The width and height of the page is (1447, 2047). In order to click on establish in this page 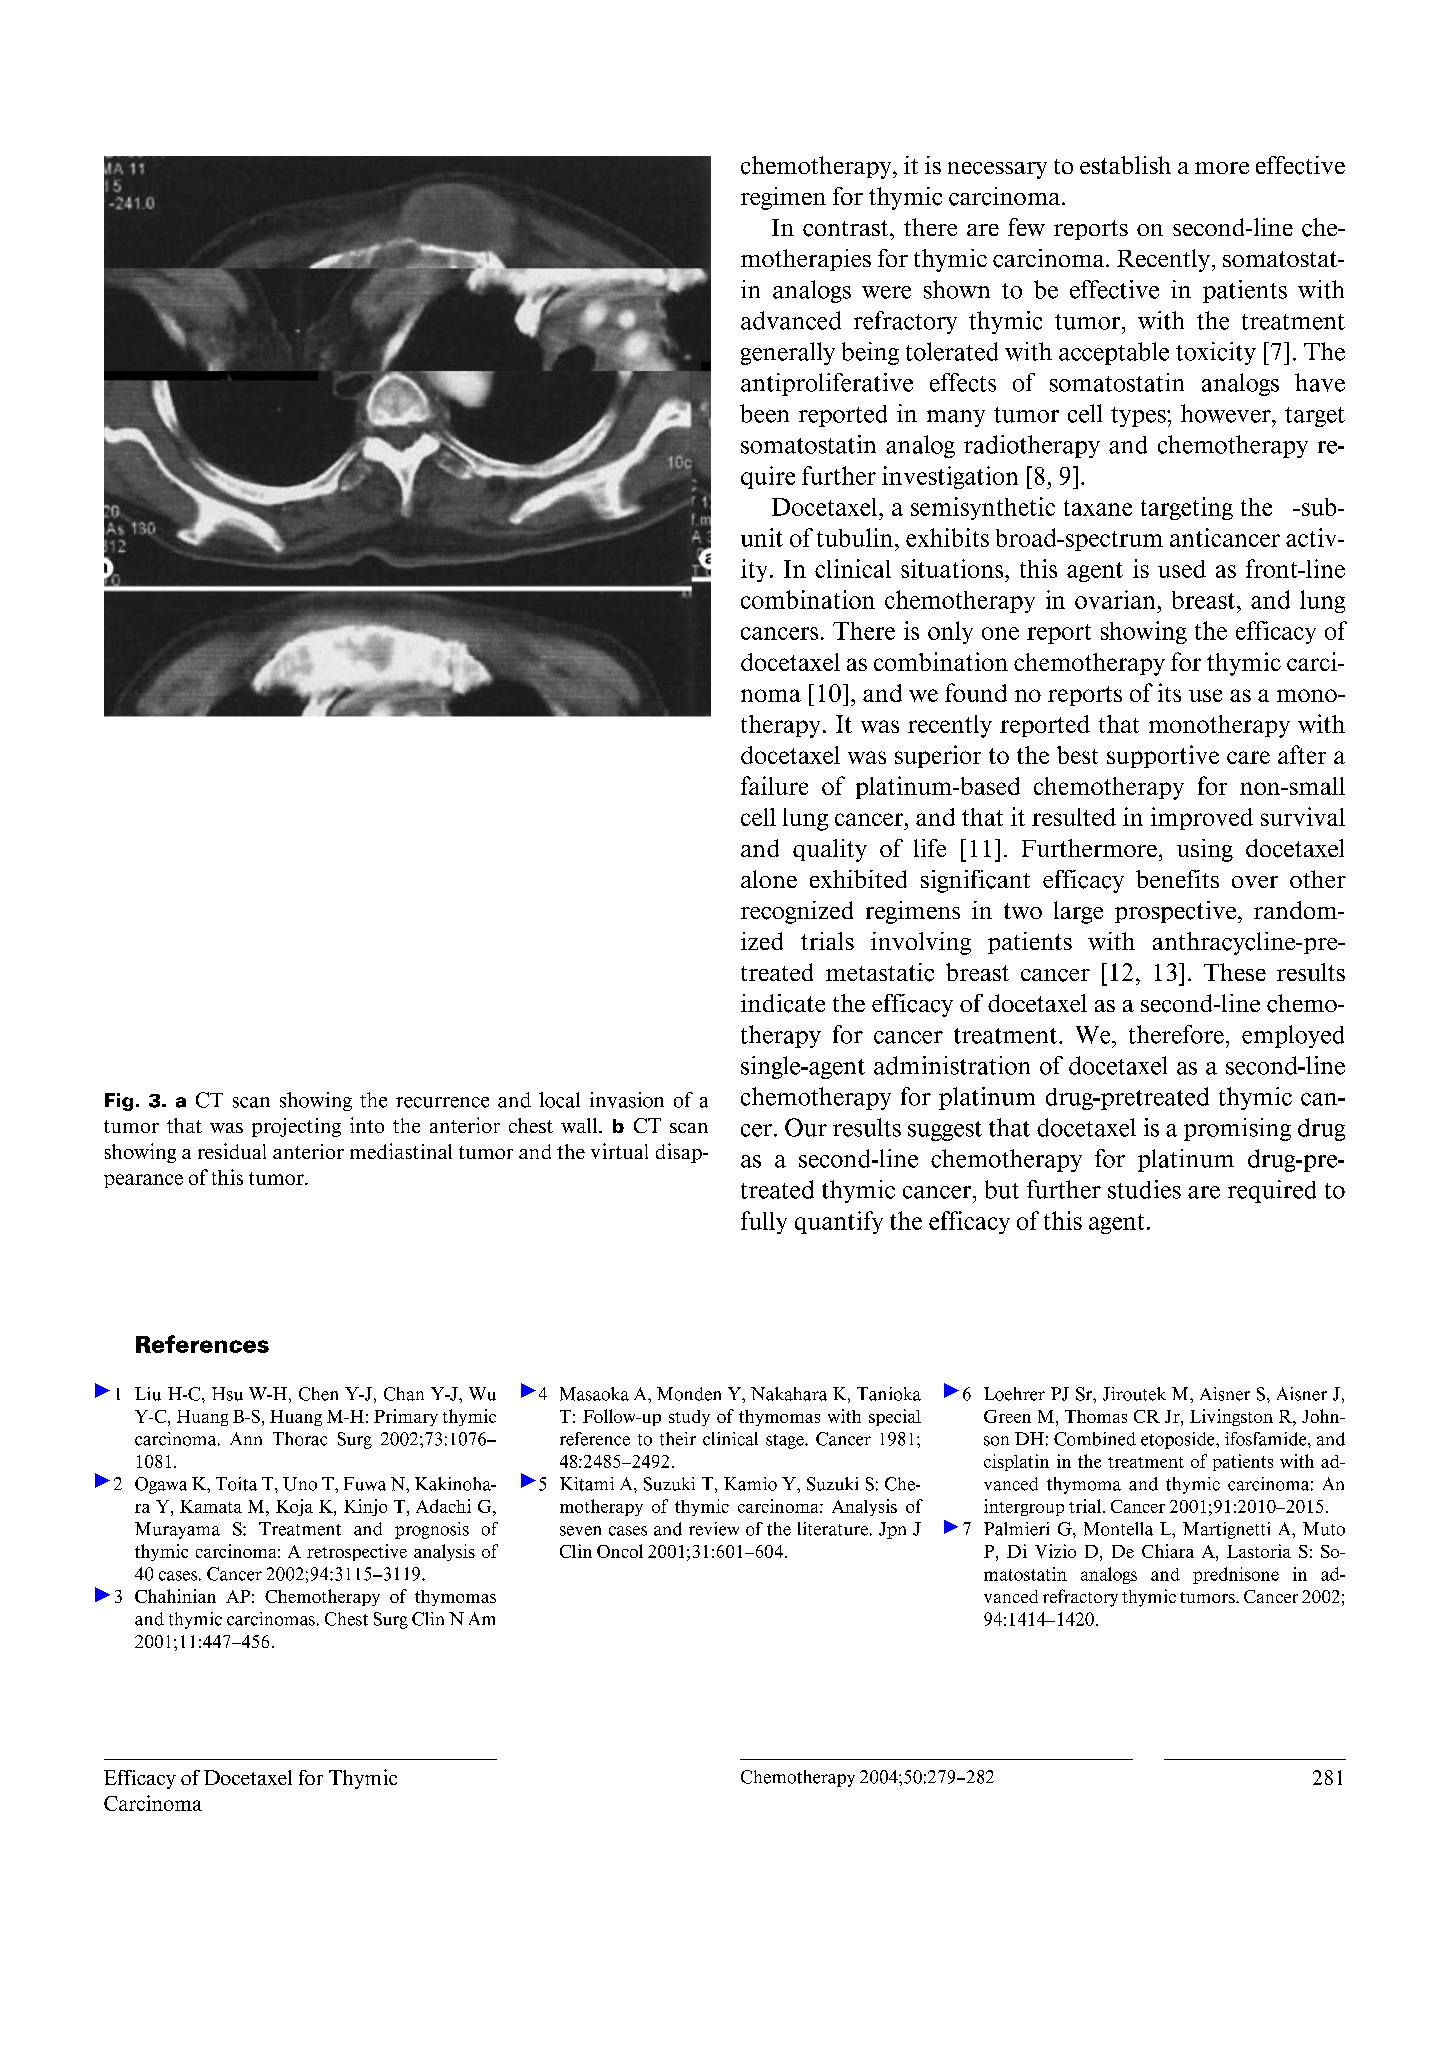, I will do `click(1125, 165)`.
